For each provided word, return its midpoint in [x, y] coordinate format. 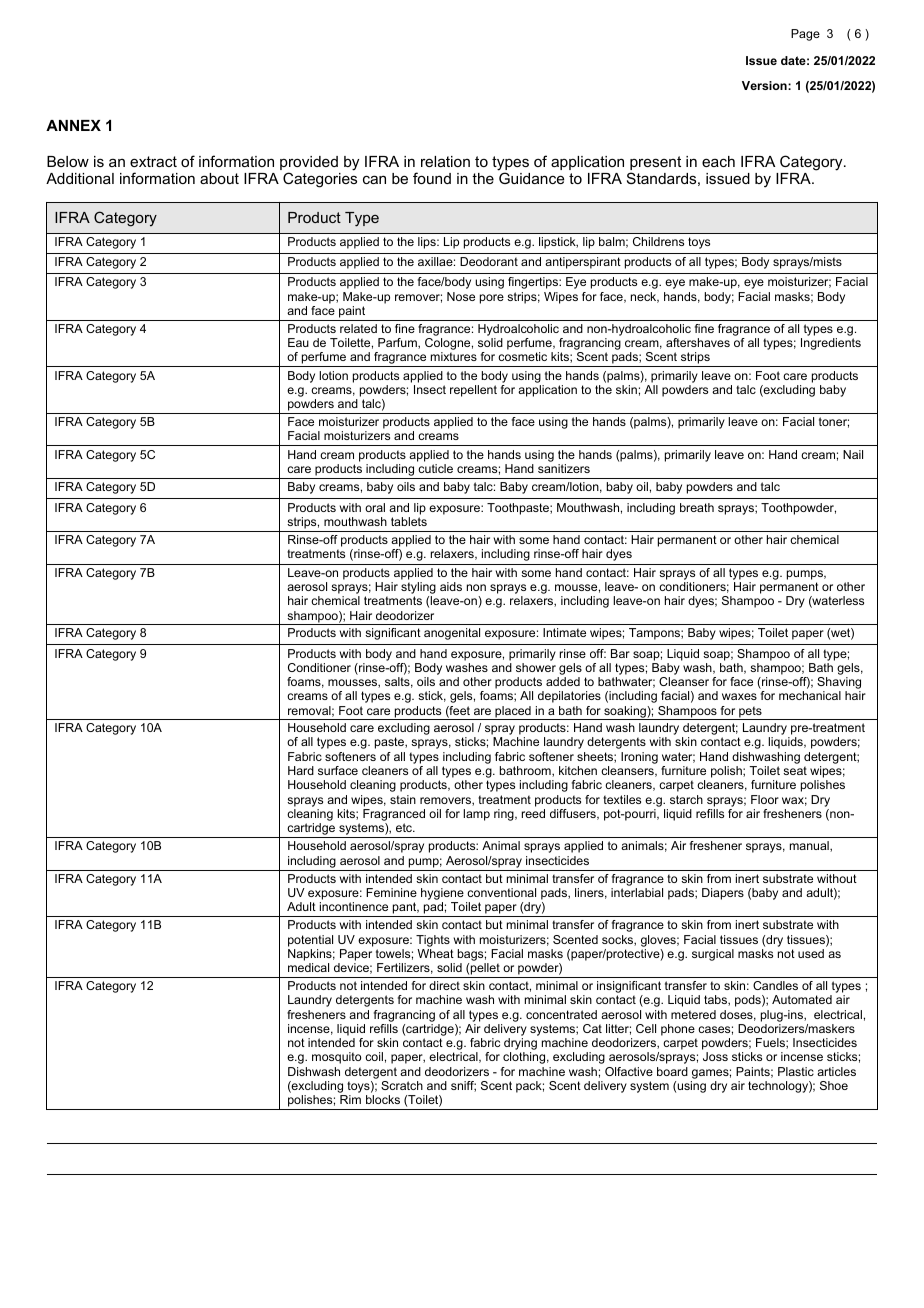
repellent [473, 391]
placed [513, 713]
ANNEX [73, 125]
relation [445, 161]
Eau [298, 342]
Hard [301, 770]
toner [834, 422]
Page [805, 35]
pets [750, 713]
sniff [463, 1086]
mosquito [336, 1058]
